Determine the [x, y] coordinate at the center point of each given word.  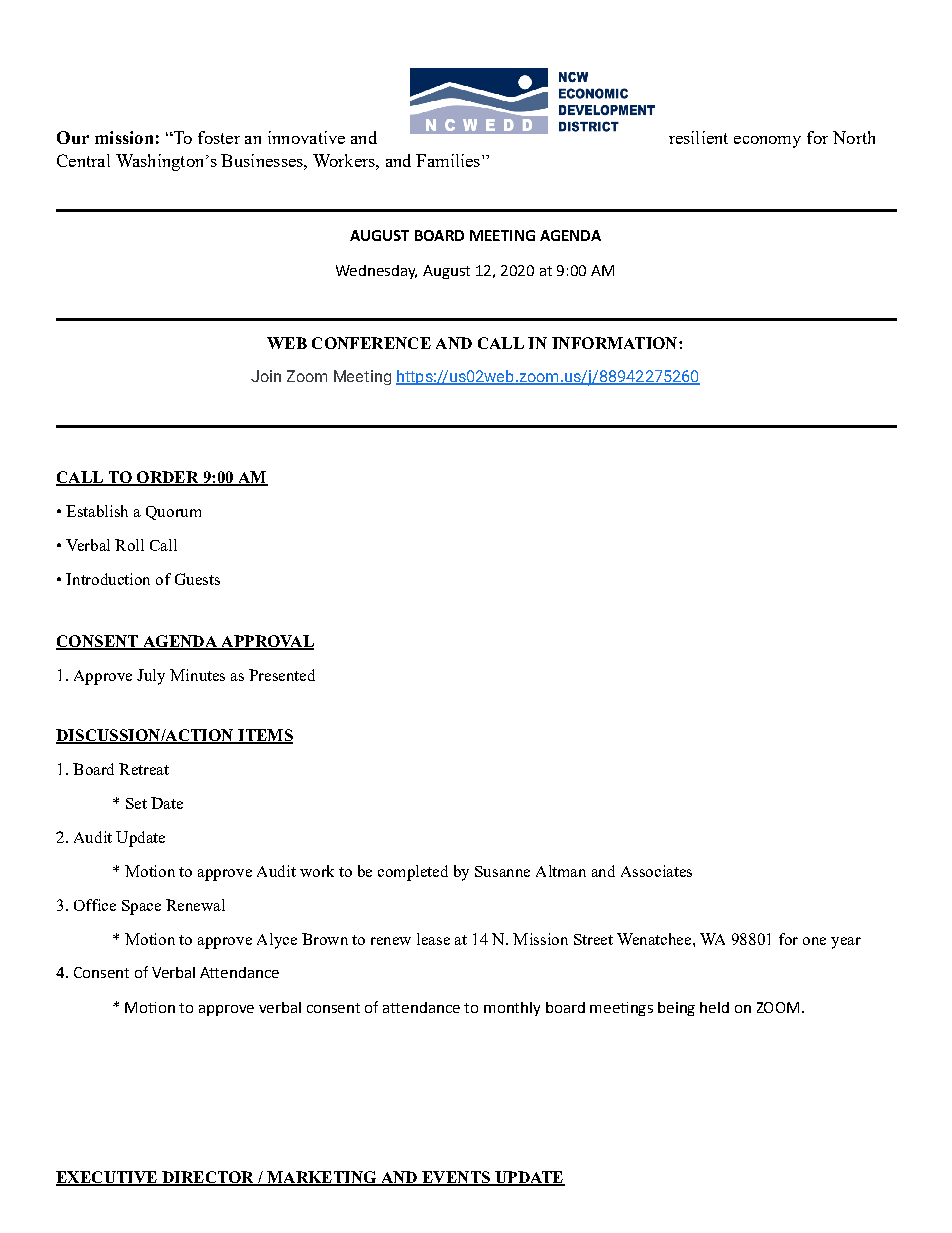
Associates [656, 871]
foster [219, 137]
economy [767, 142]
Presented [282, 675]
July [151, 677]
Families [448, 160]
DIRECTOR [208, 1178]
